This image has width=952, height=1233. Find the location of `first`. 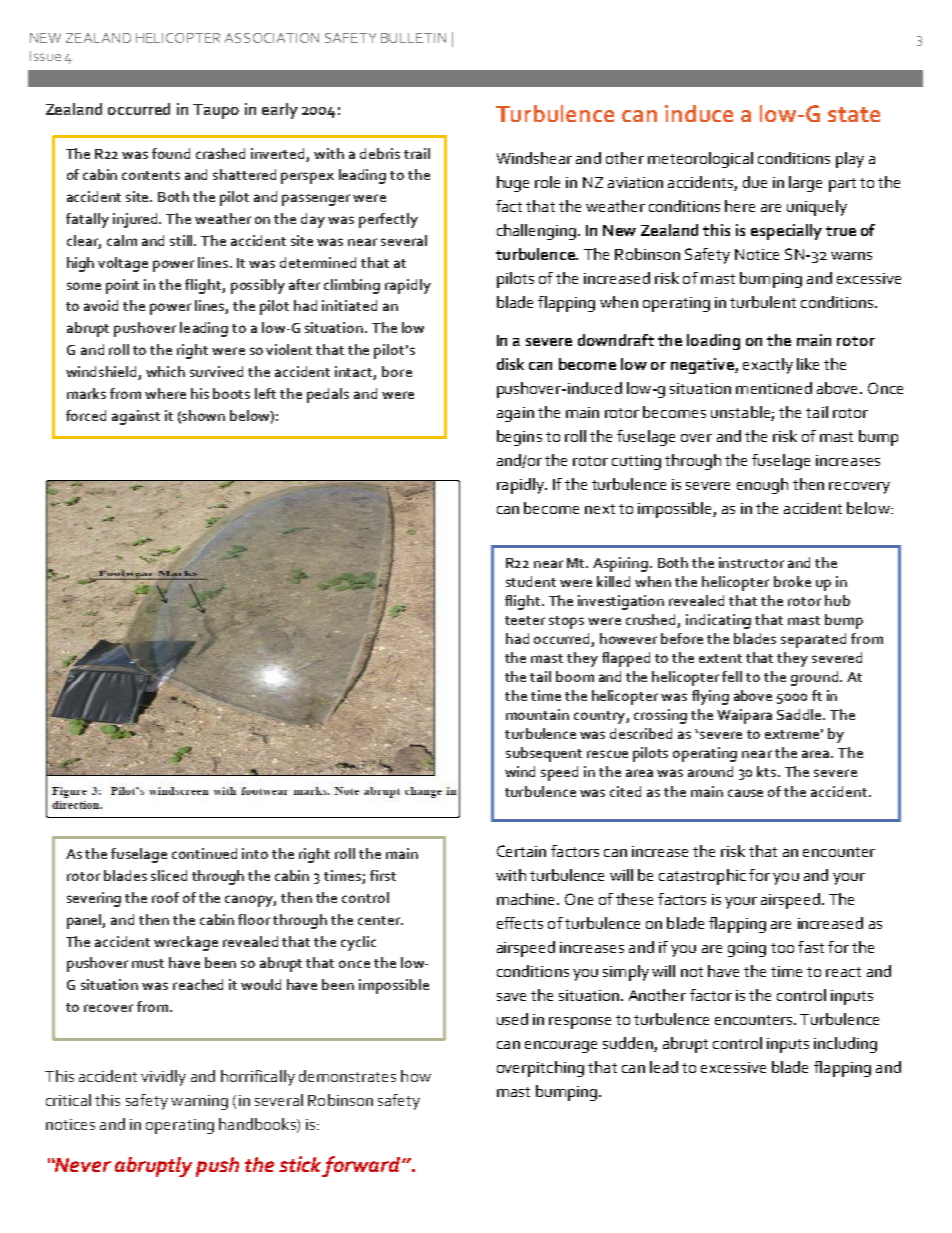

first is located at coordinates (383, 875).
